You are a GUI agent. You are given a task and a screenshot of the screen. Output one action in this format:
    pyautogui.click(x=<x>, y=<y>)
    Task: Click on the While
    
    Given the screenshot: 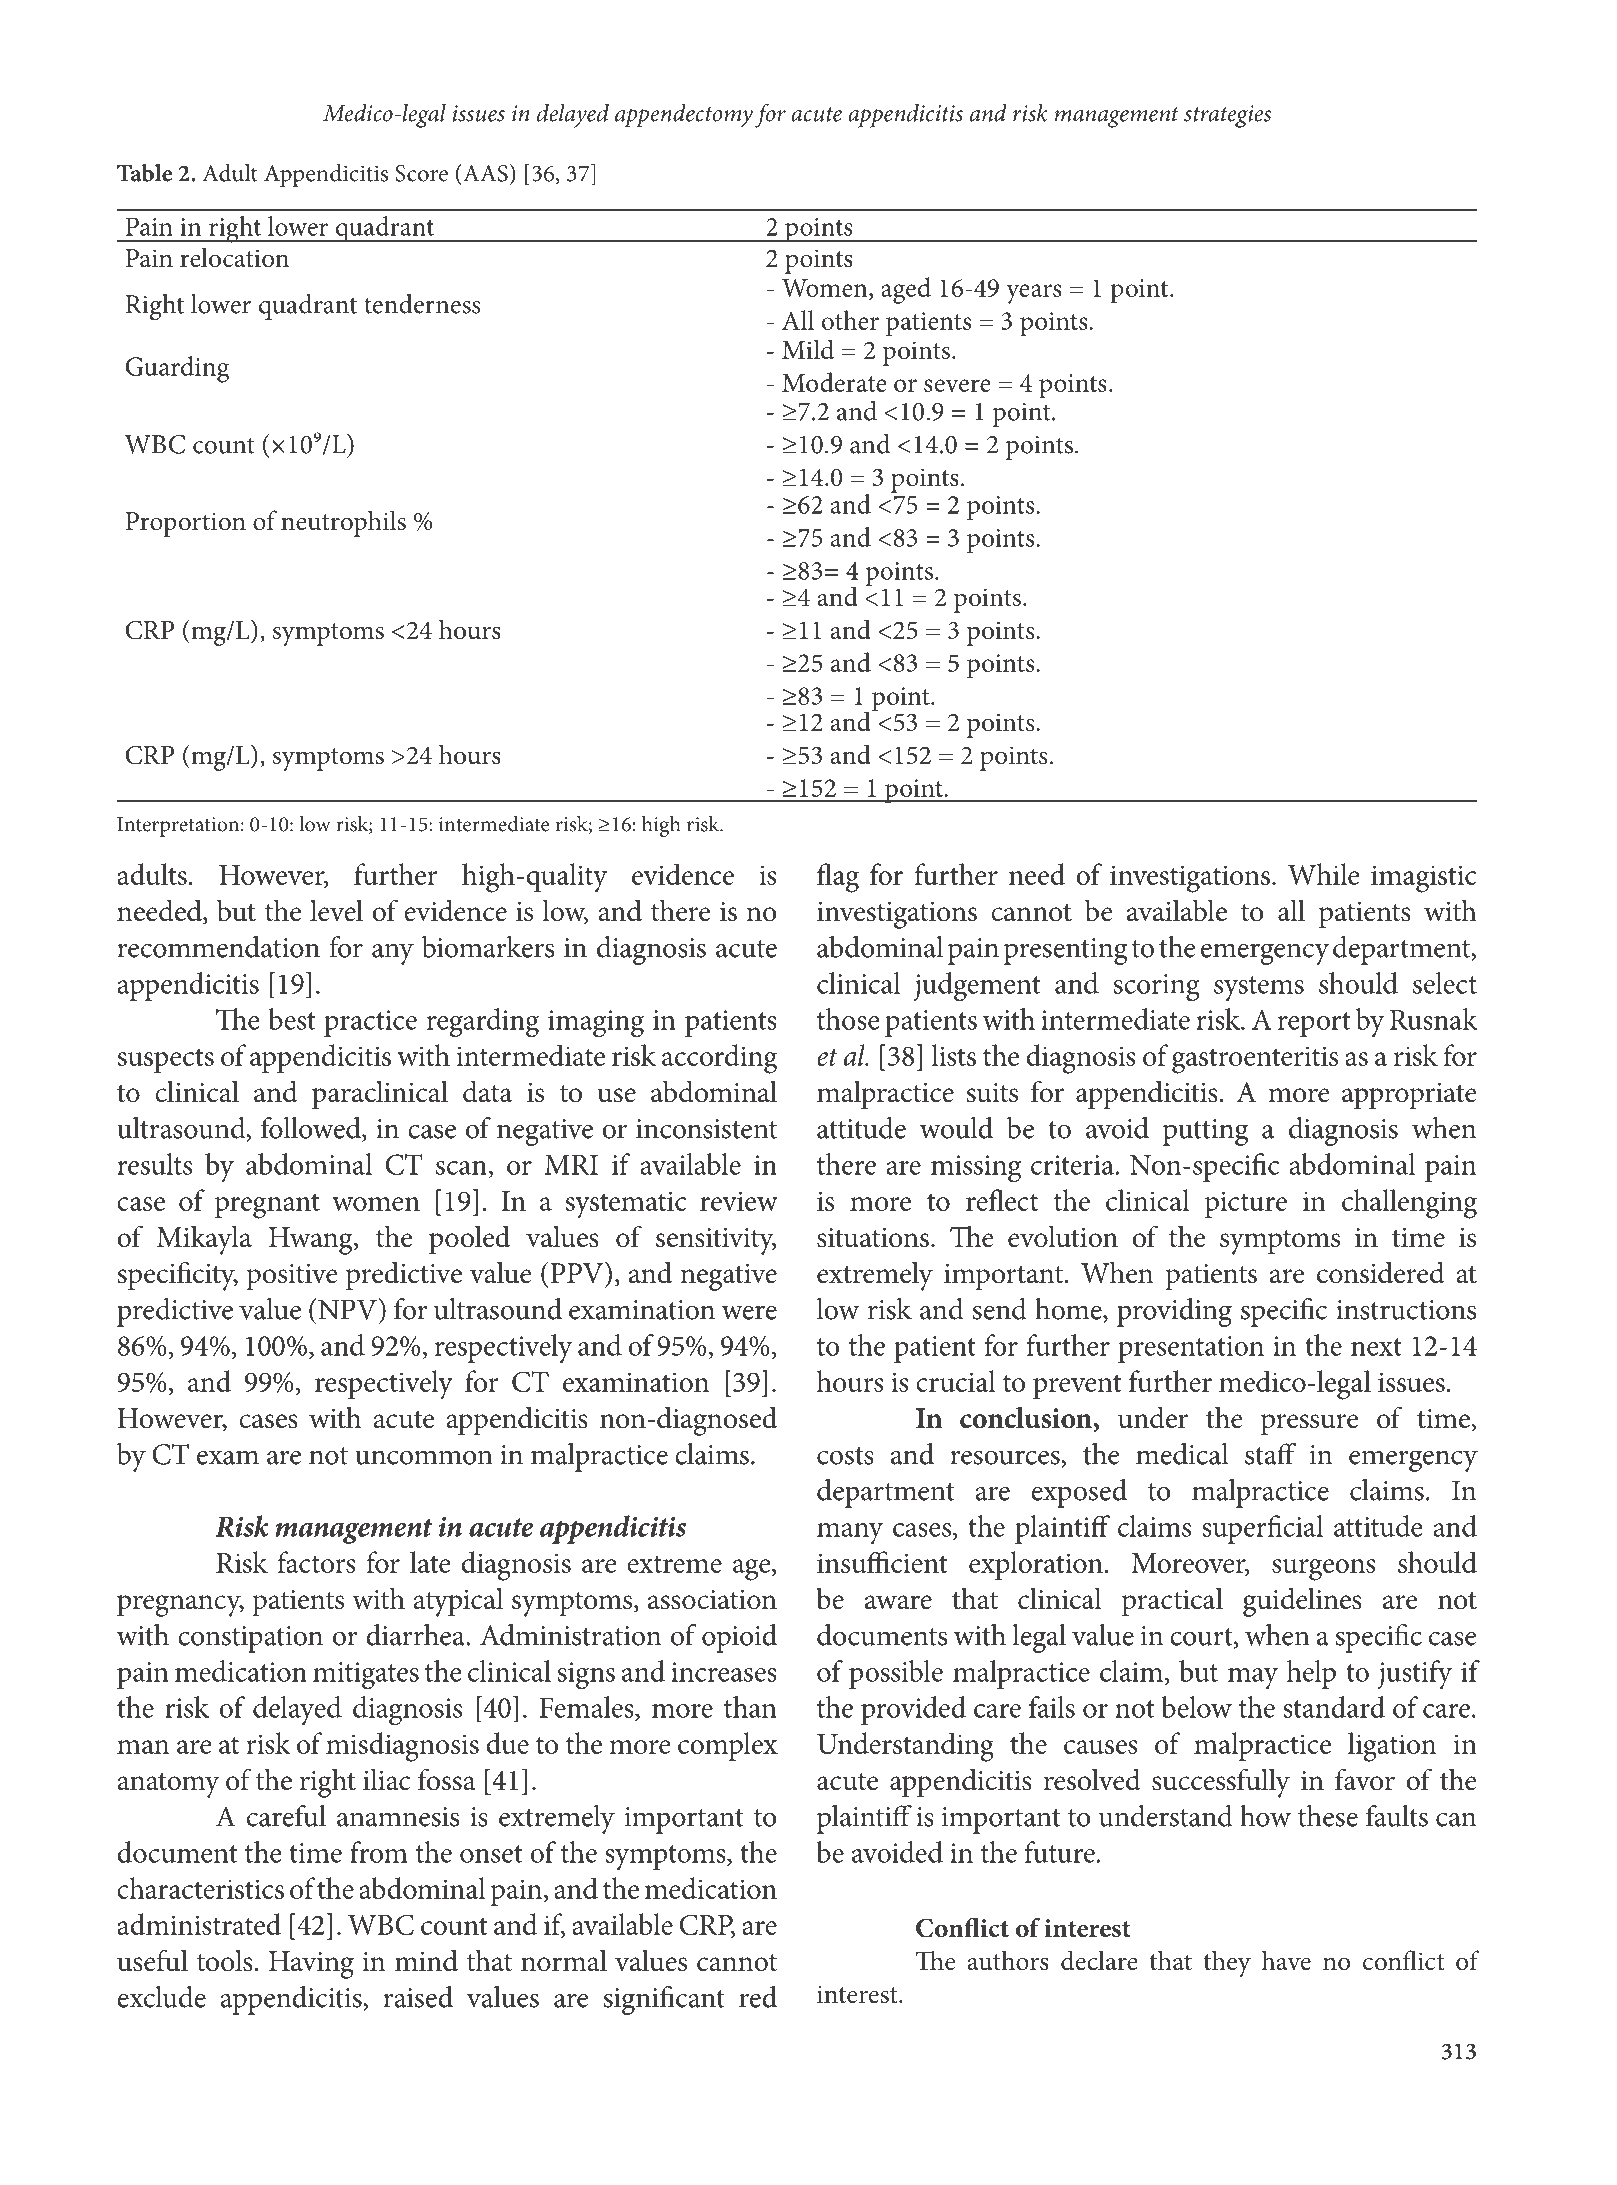 What is the action you would take?
    pyautogui.click(x=1324, y=874)
